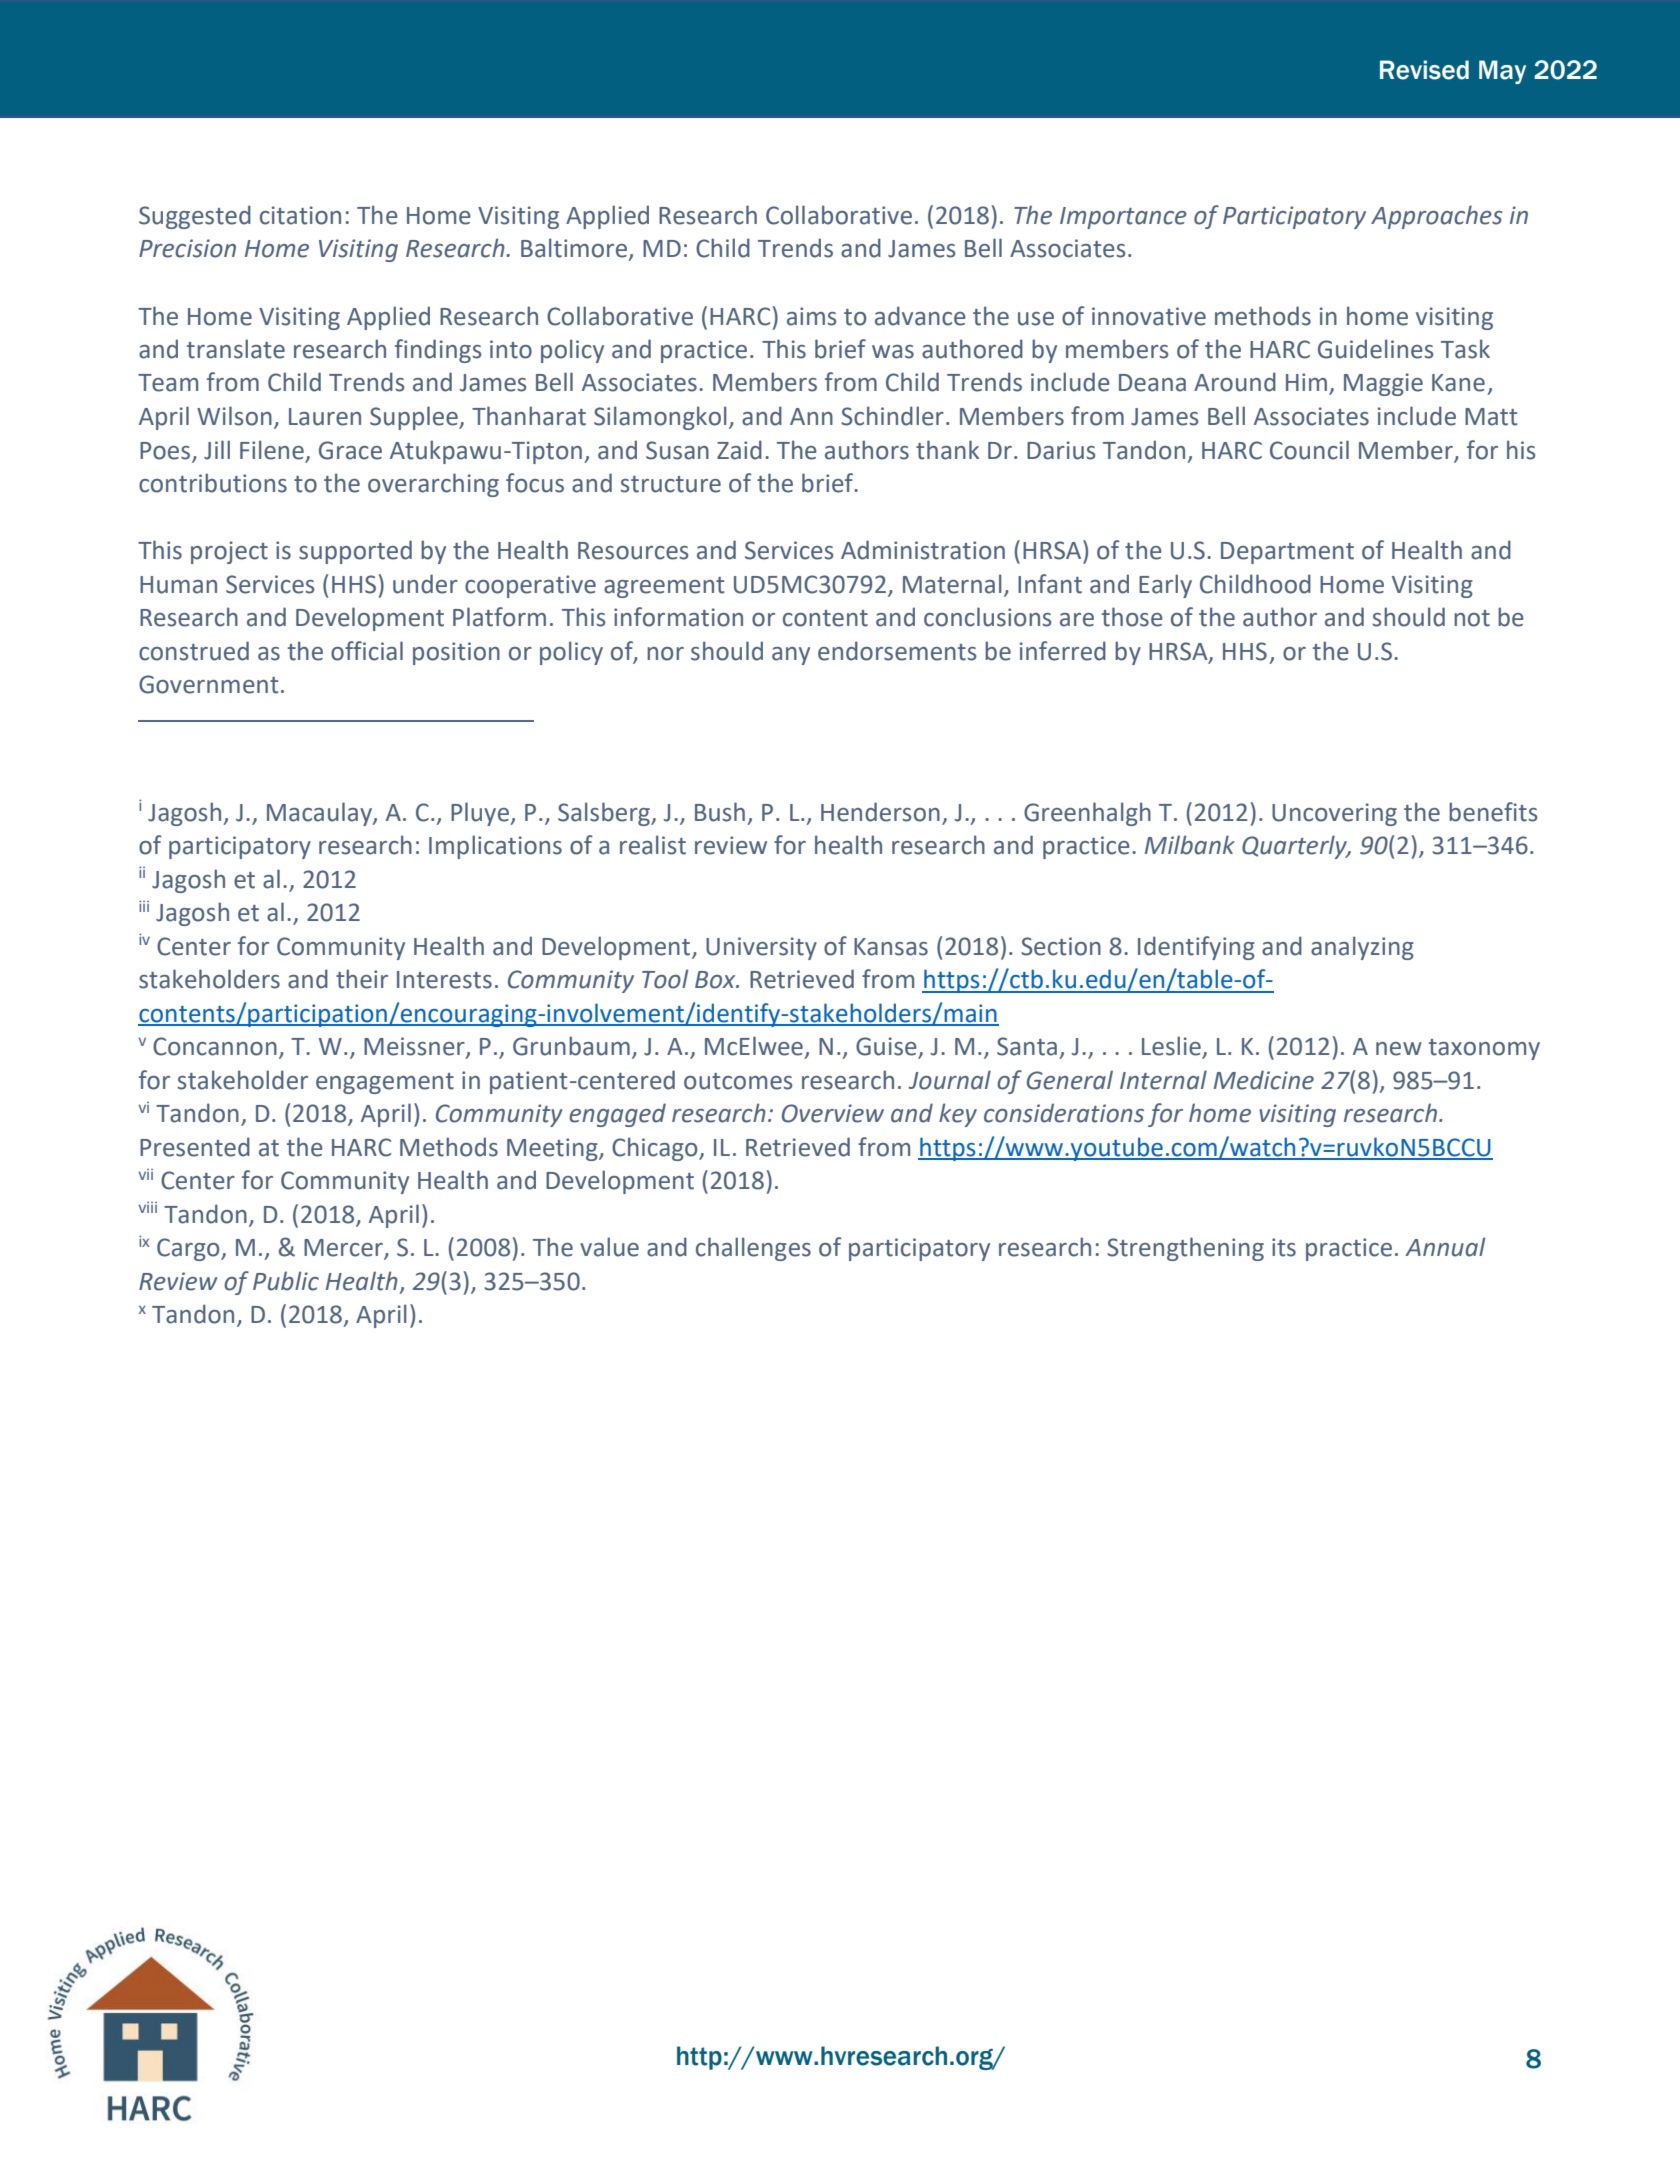 Image resolution: width=1680 pixels, height=2174 pixels. I want to click on citation, so click(300, 215).
